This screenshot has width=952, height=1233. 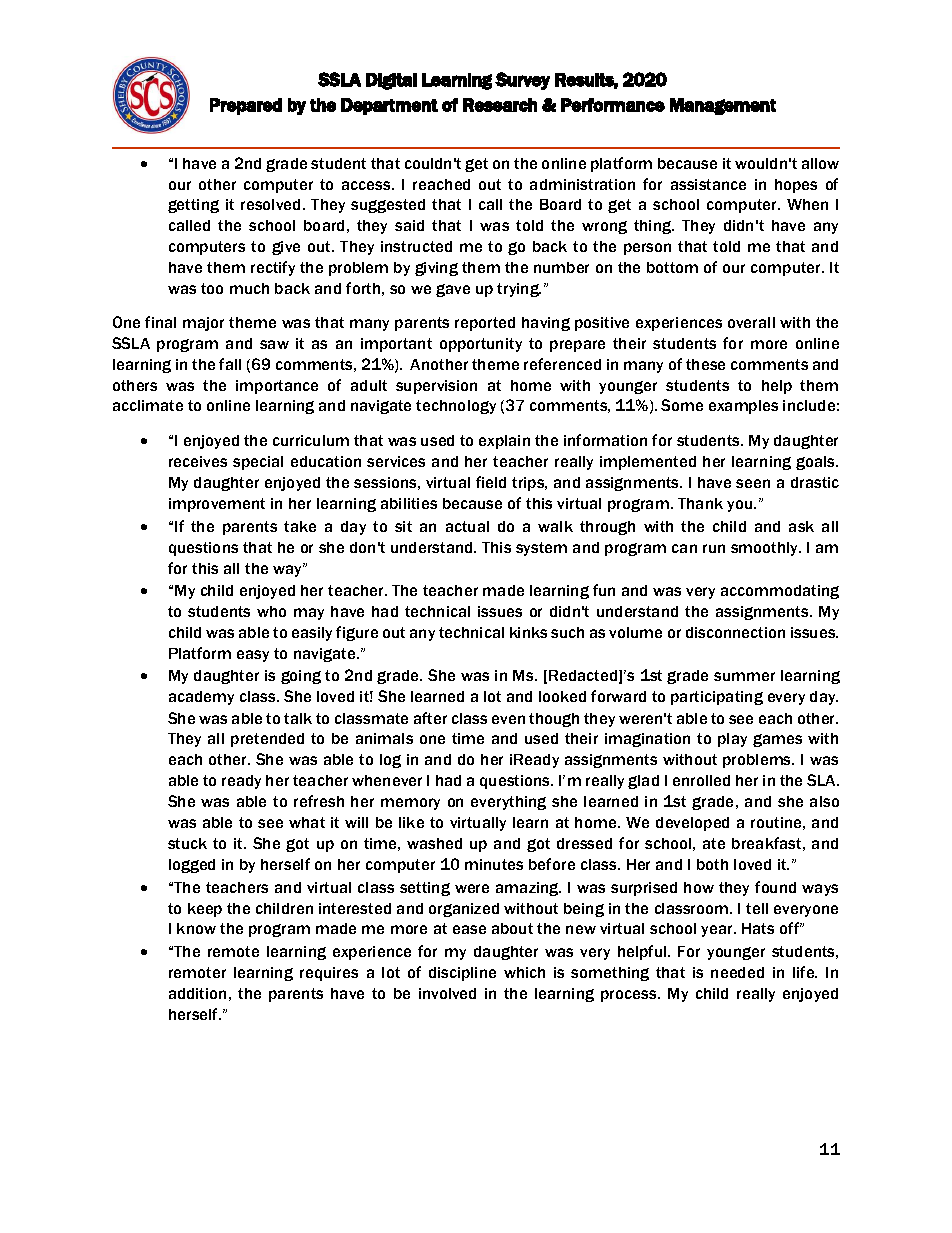 What do you see at coordinates (766, 549) in the screenshot?
I see `smoothly` at bounding box center [766, 549].
